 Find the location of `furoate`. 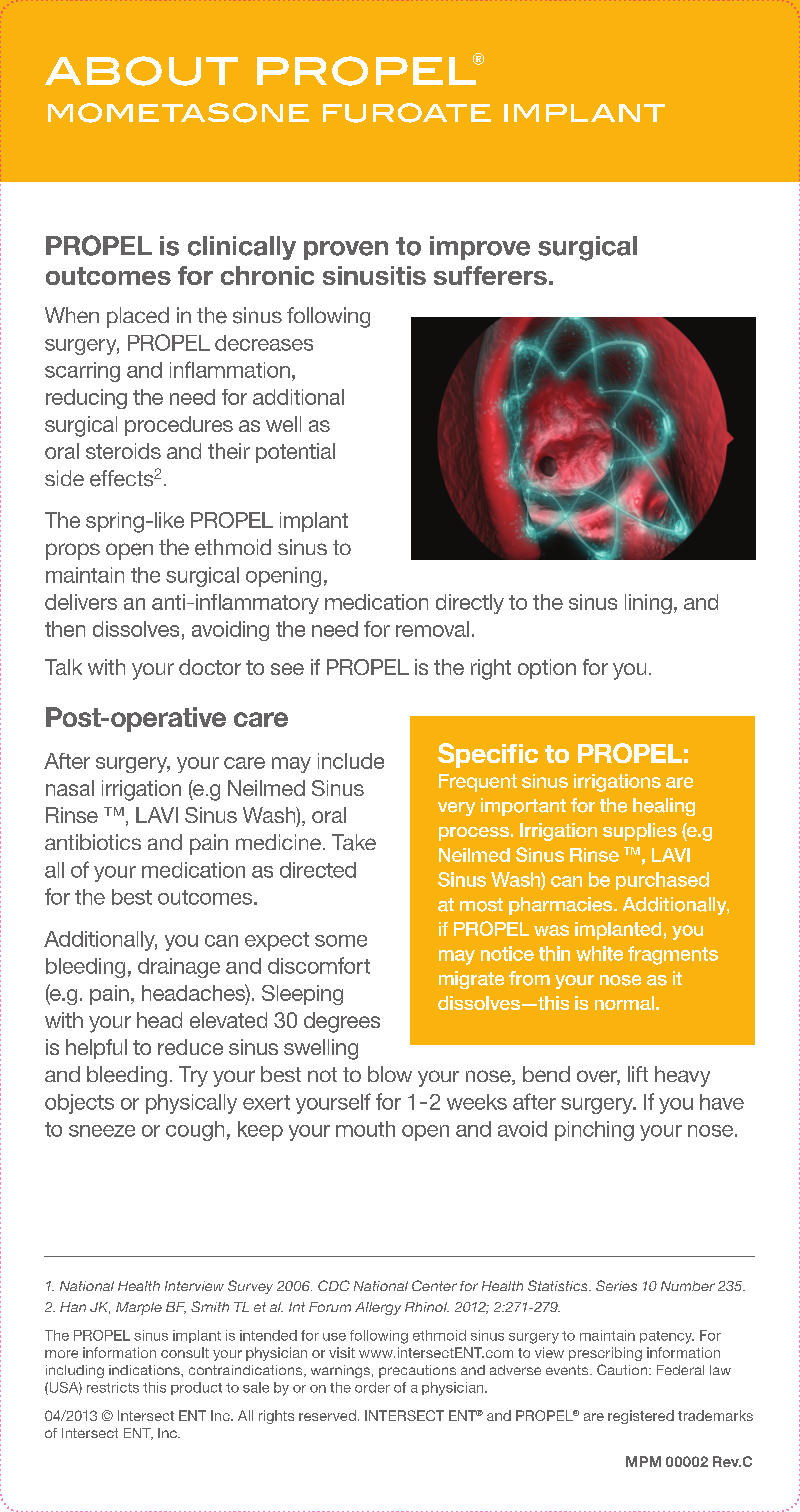

furoate is located at coordinates (407, 113).
